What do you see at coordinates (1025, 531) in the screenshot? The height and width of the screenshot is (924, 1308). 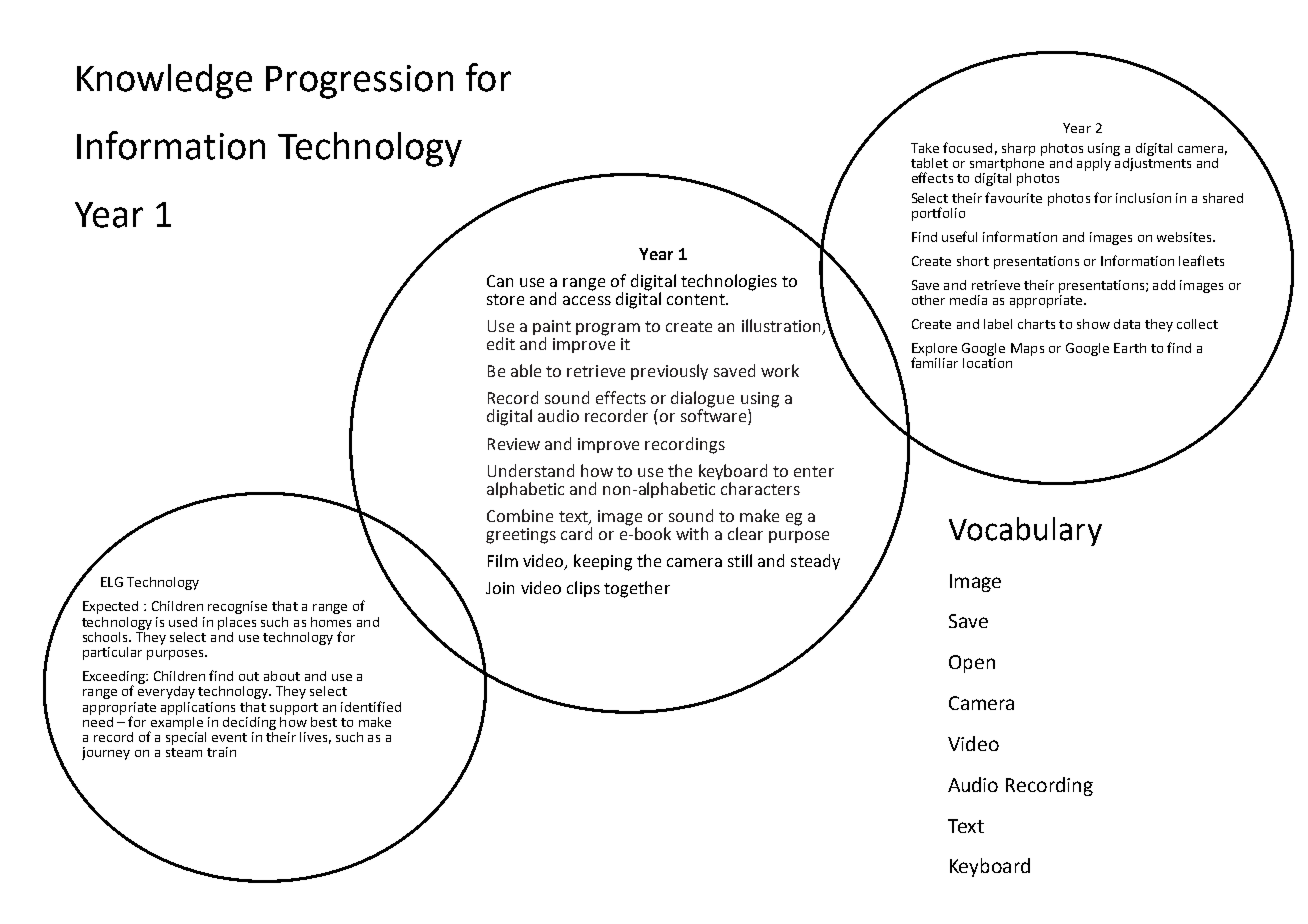 I see `Vocabulary` at bounding box center [1025, 531].
